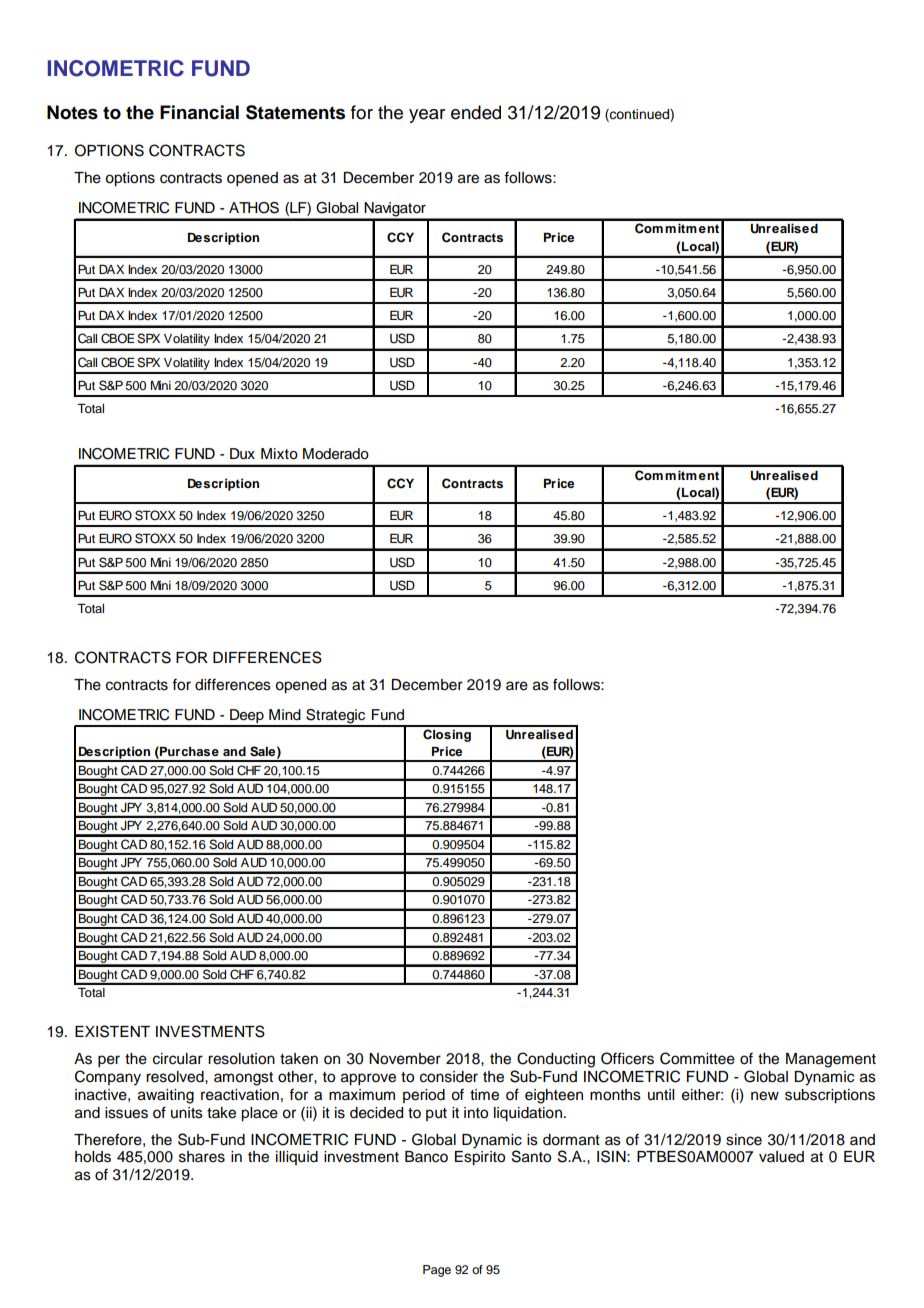  I want to click on ended, so click(476, 112).
